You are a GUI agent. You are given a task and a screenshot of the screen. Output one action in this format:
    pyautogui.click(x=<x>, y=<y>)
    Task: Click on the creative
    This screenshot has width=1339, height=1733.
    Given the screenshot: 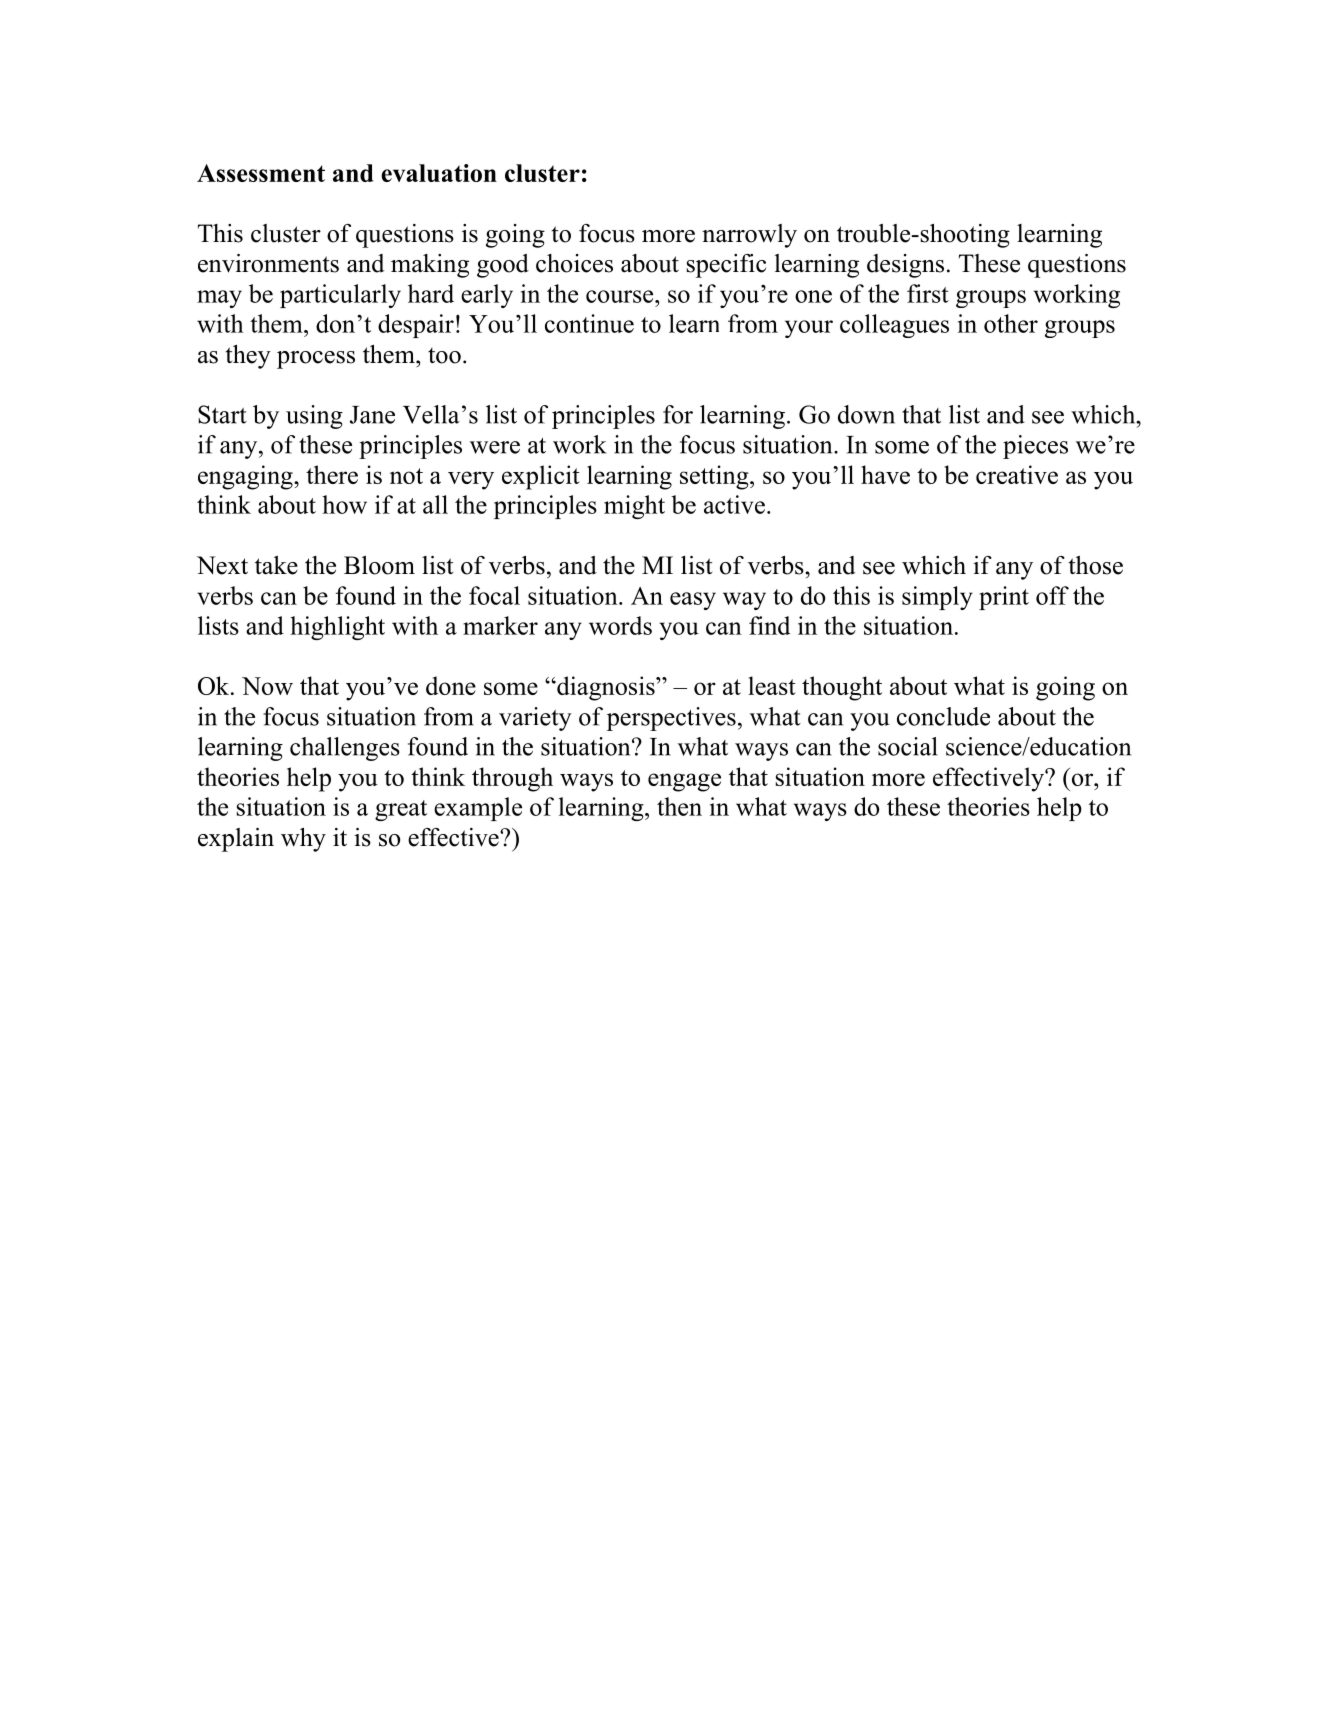 What is the action you would take?
    pyautogui.click(x=1017, y=474)
